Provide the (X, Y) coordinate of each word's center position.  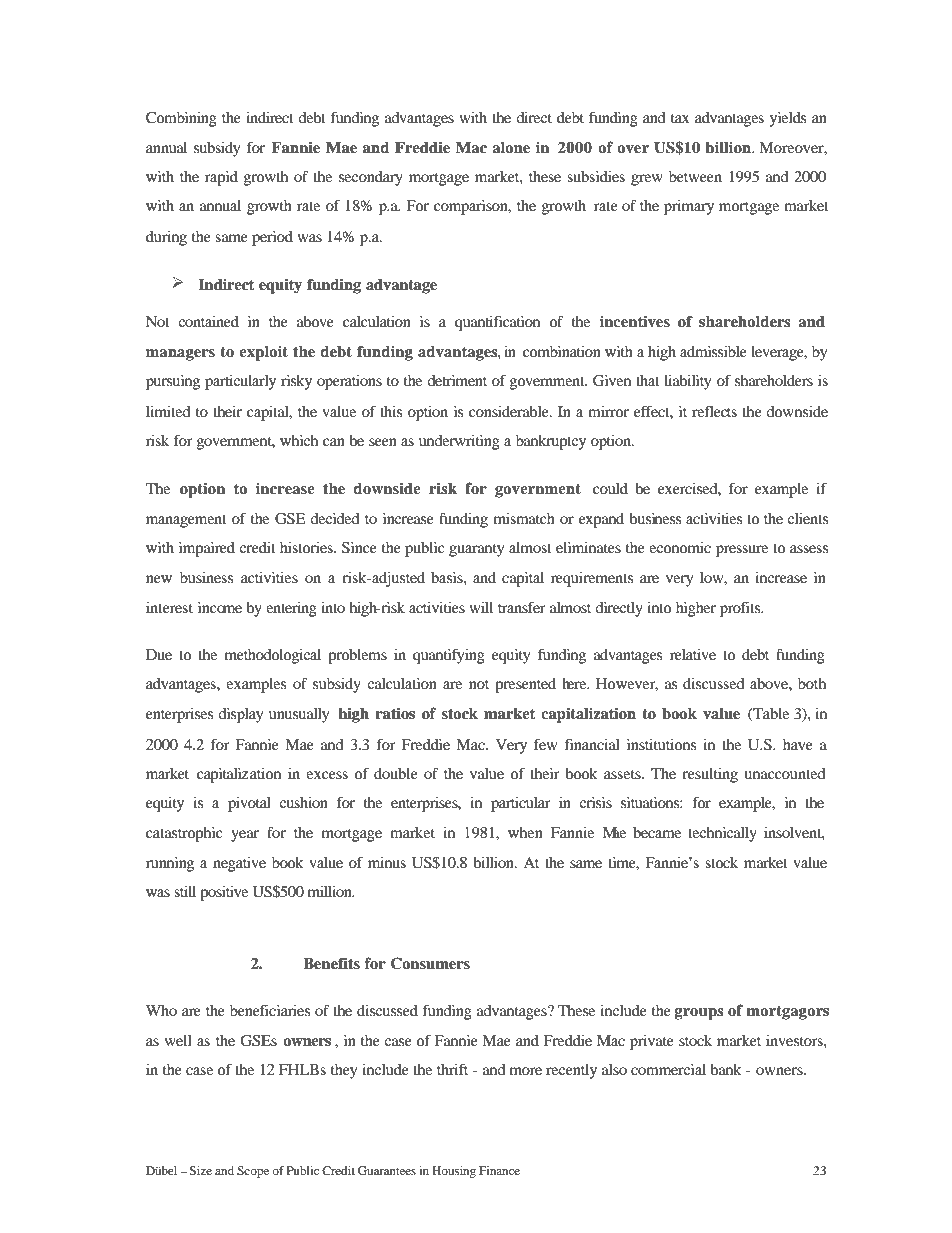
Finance (499, 1170)
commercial (668, 1069)
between (695, 176)
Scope (253, 1172)
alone (511, 148)
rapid (221, 178)
